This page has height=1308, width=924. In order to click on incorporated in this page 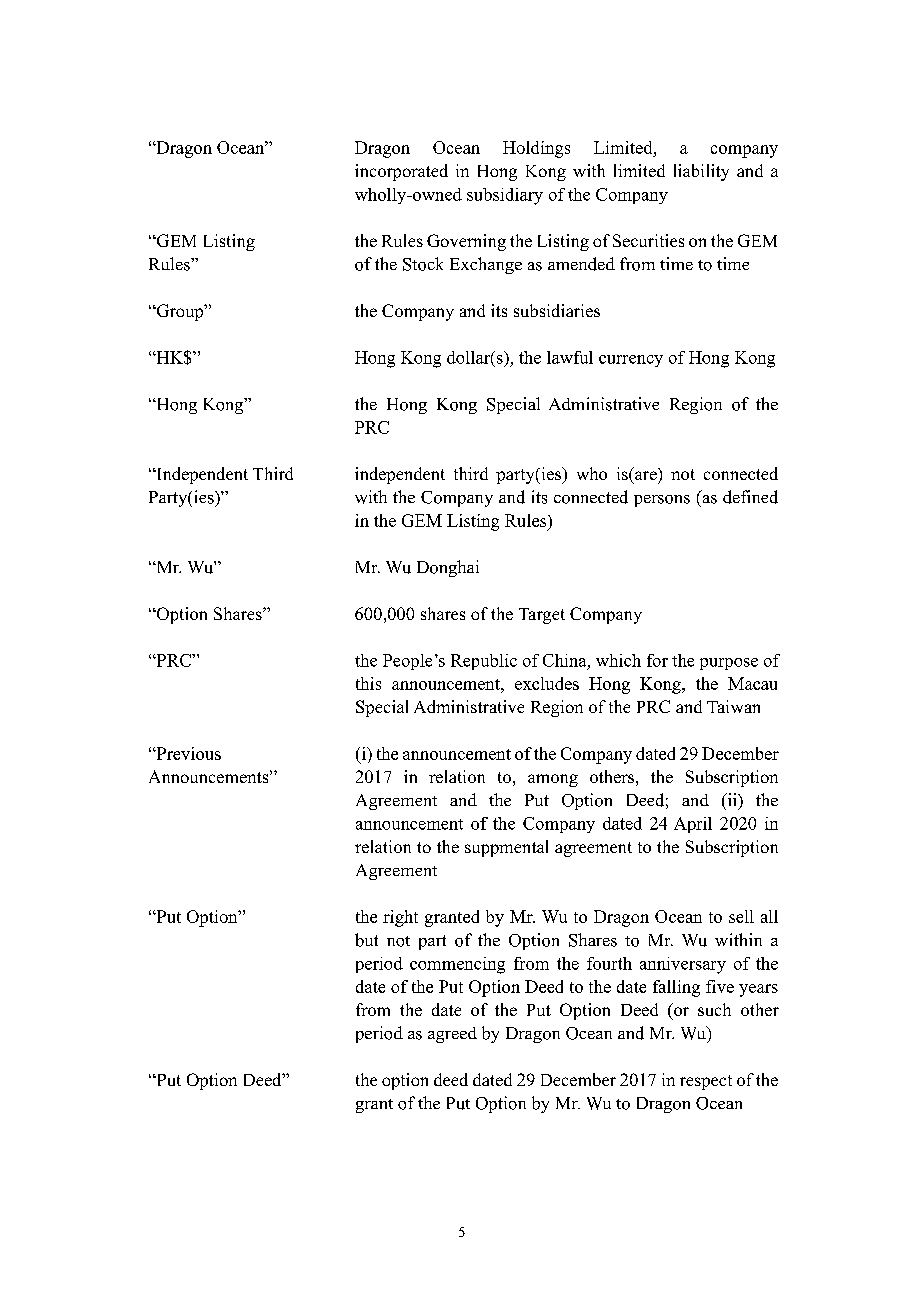, I will do `click(401, 172)`.
